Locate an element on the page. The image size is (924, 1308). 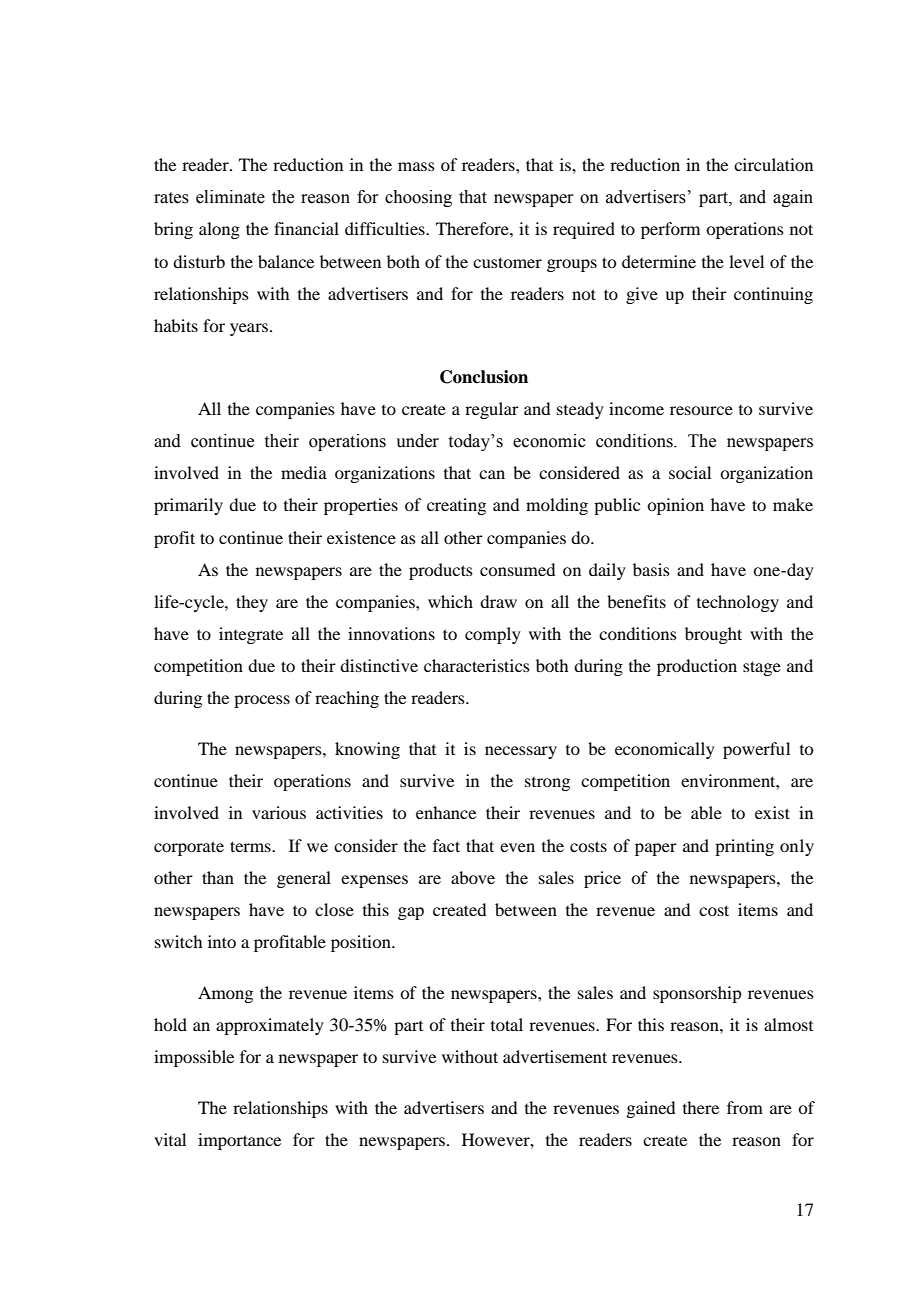
process is located at coordinates (262, 701).
